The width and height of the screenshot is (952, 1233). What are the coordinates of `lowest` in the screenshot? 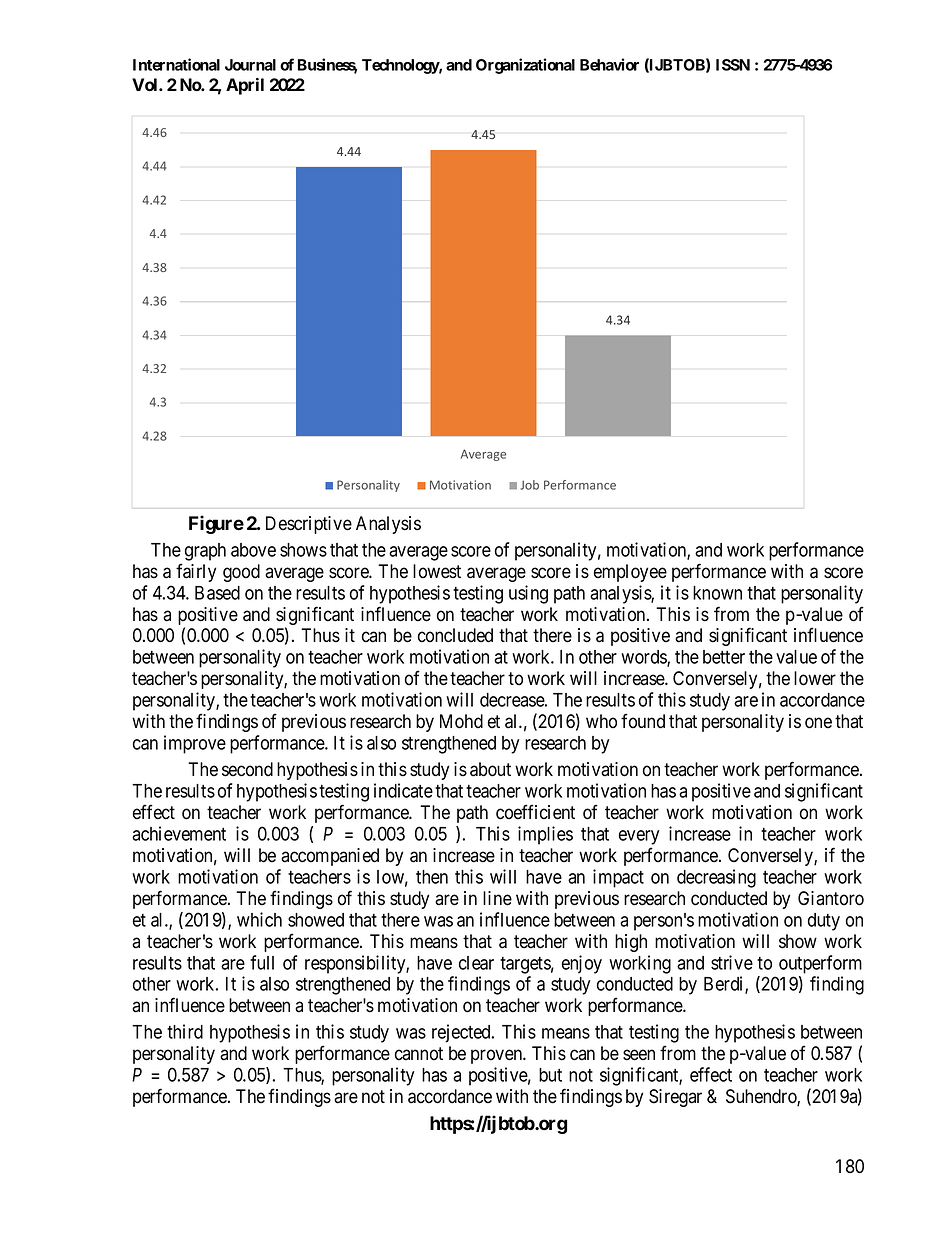 It's located at (437, 571).
